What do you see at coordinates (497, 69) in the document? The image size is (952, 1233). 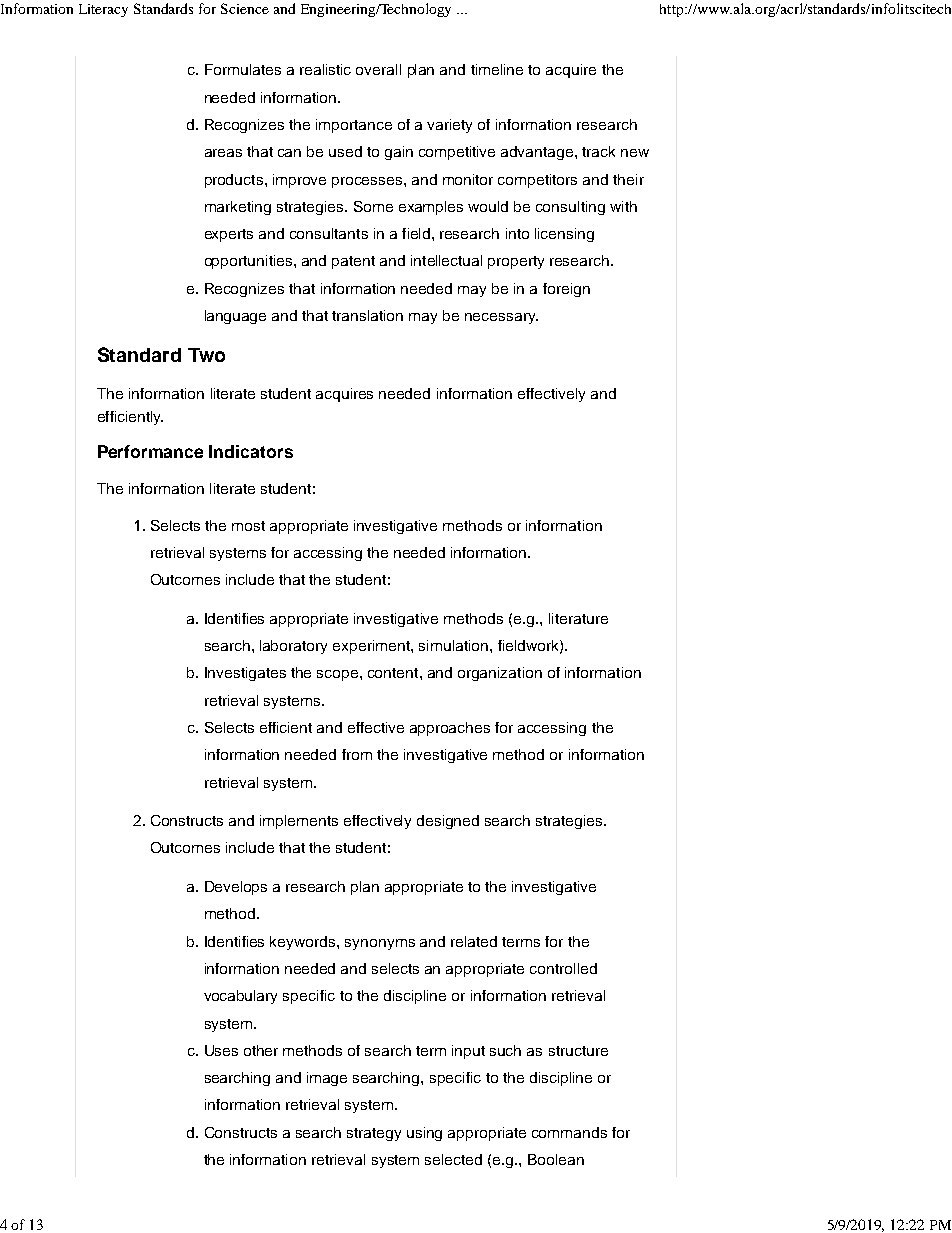 I see `timeline` at bounding box center [497, 69].
